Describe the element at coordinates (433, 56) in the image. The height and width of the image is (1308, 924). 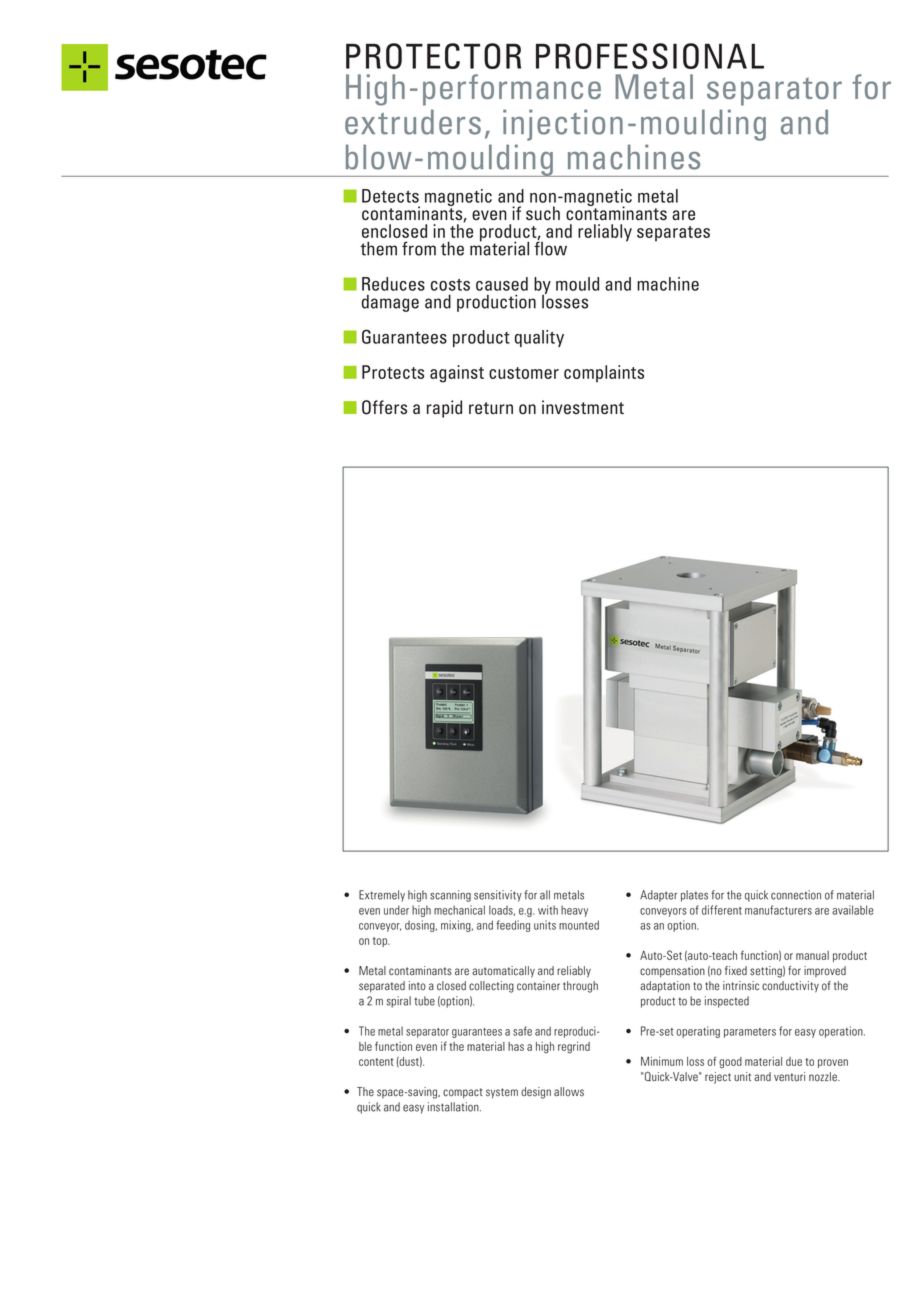
I see `PROTECTOR` at that location.
